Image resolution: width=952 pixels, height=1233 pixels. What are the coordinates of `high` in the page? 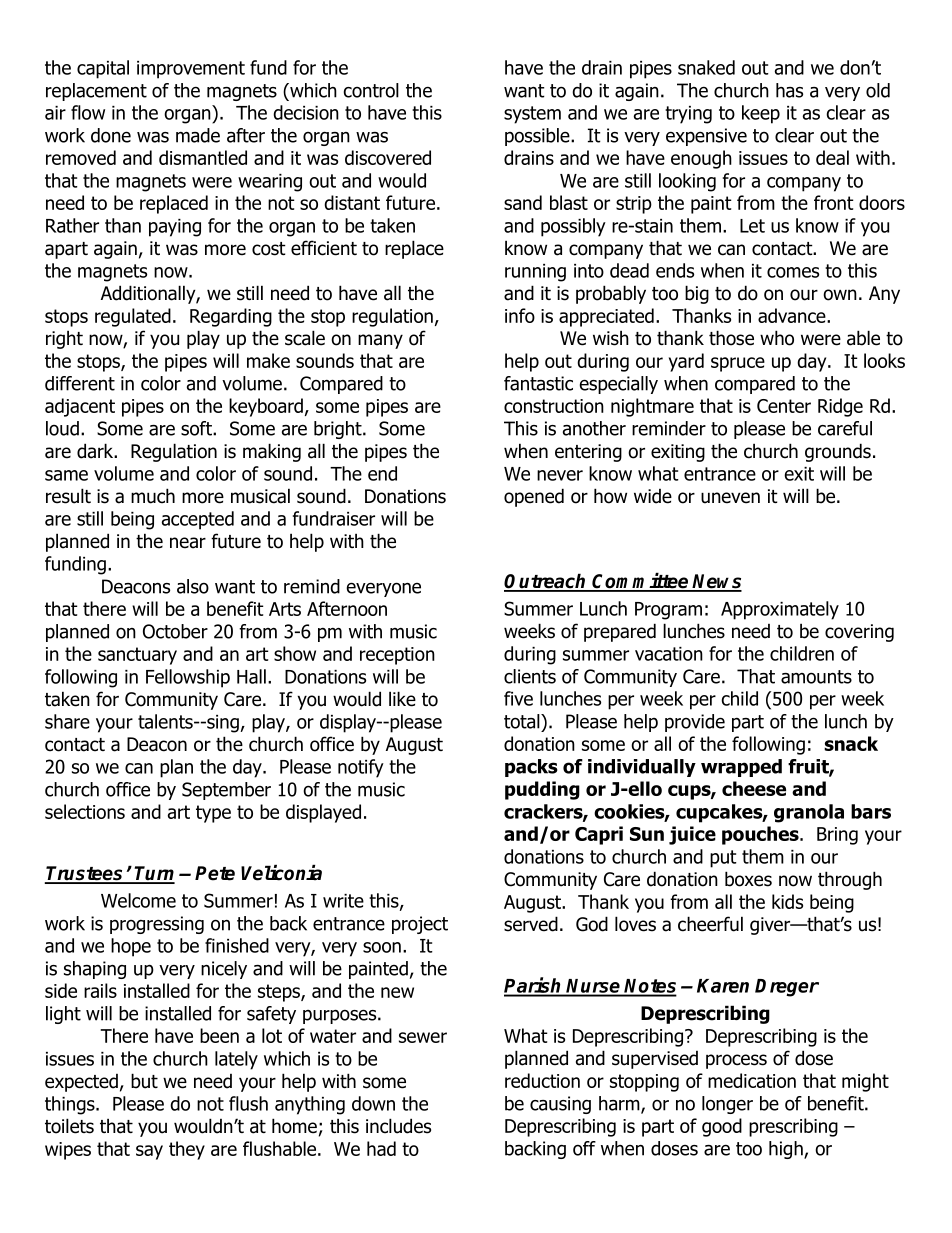 It's located at (787, 1150).
